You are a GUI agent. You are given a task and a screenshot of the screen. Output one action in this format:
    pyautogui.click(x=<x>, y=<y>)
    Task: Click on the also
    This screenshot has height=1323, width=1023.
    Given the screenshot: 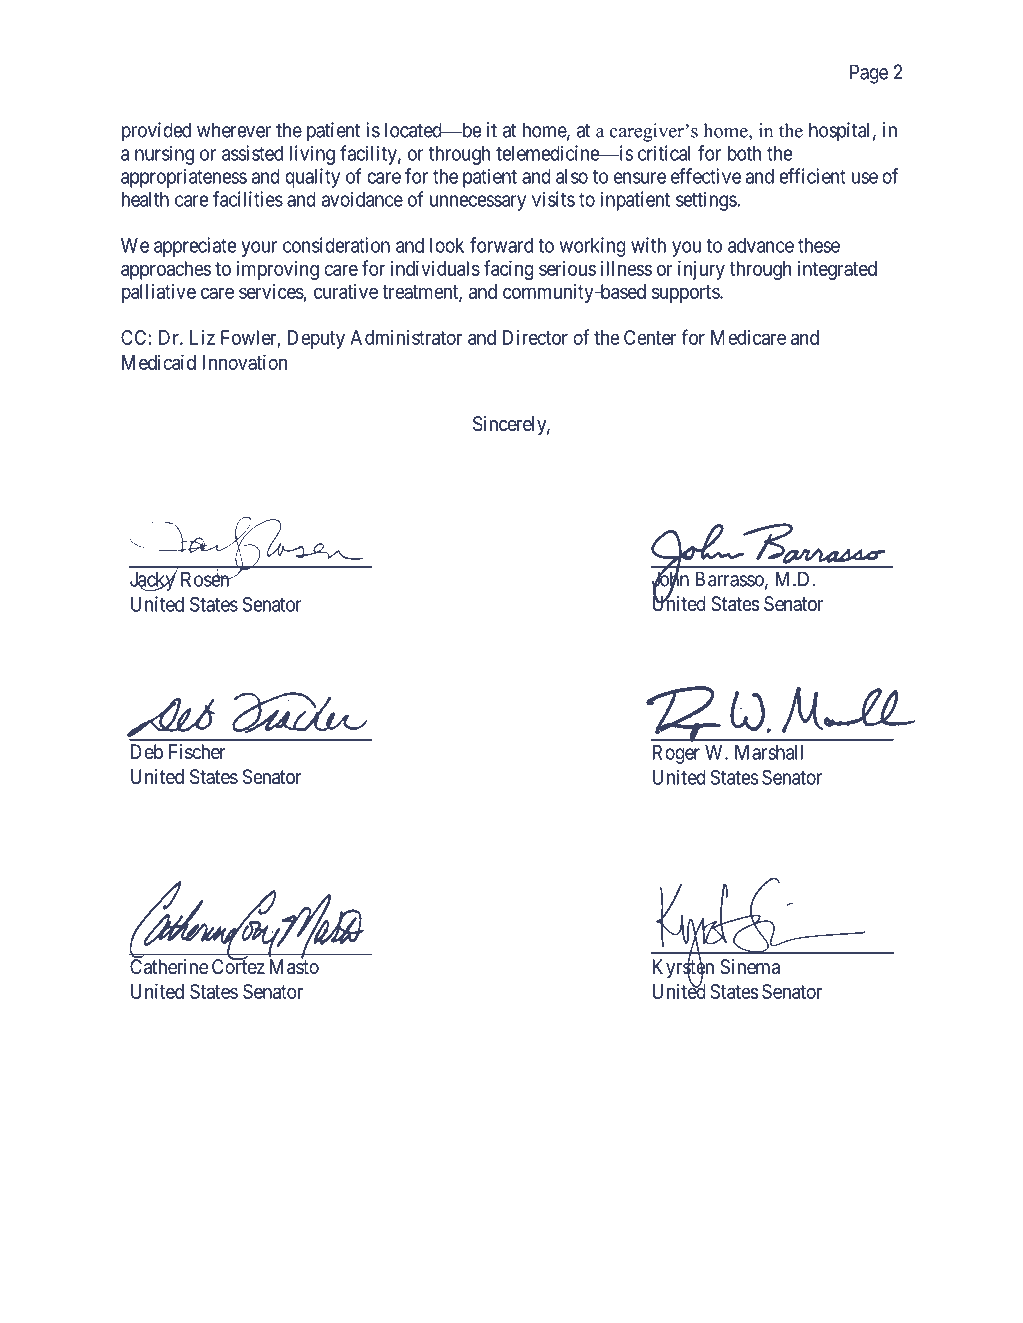 What is the action you would take?
    pyautogui.click(x=572, y=176)
